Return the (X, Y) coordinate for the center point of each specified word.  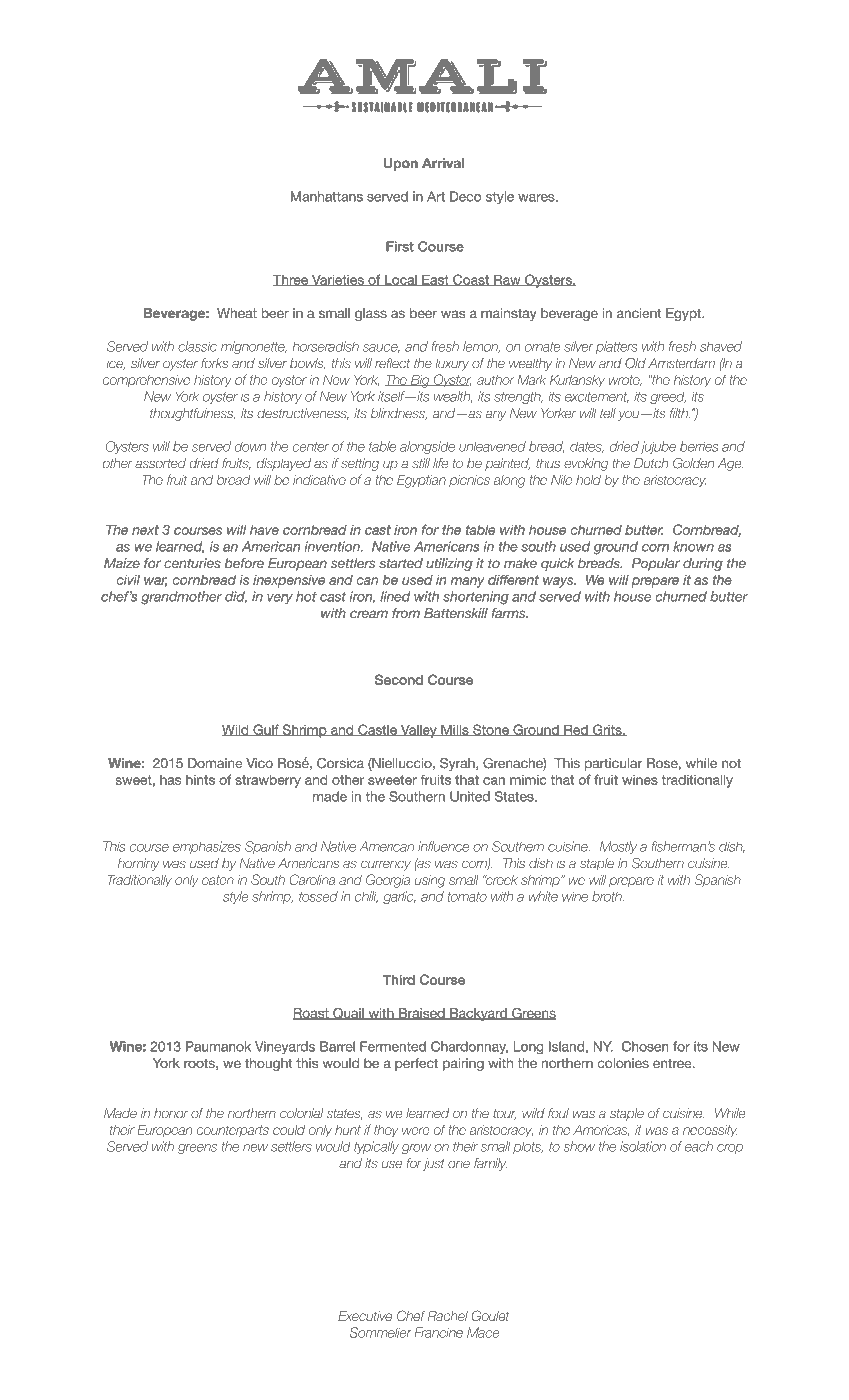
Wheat (237, 313)
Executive (365, 1316)
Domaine (215, 763)
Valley (419, 731)
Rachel (448, 1316)
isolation (643, 1146)
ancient (639, 313)
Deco (465, 196)
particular (613, 764)
